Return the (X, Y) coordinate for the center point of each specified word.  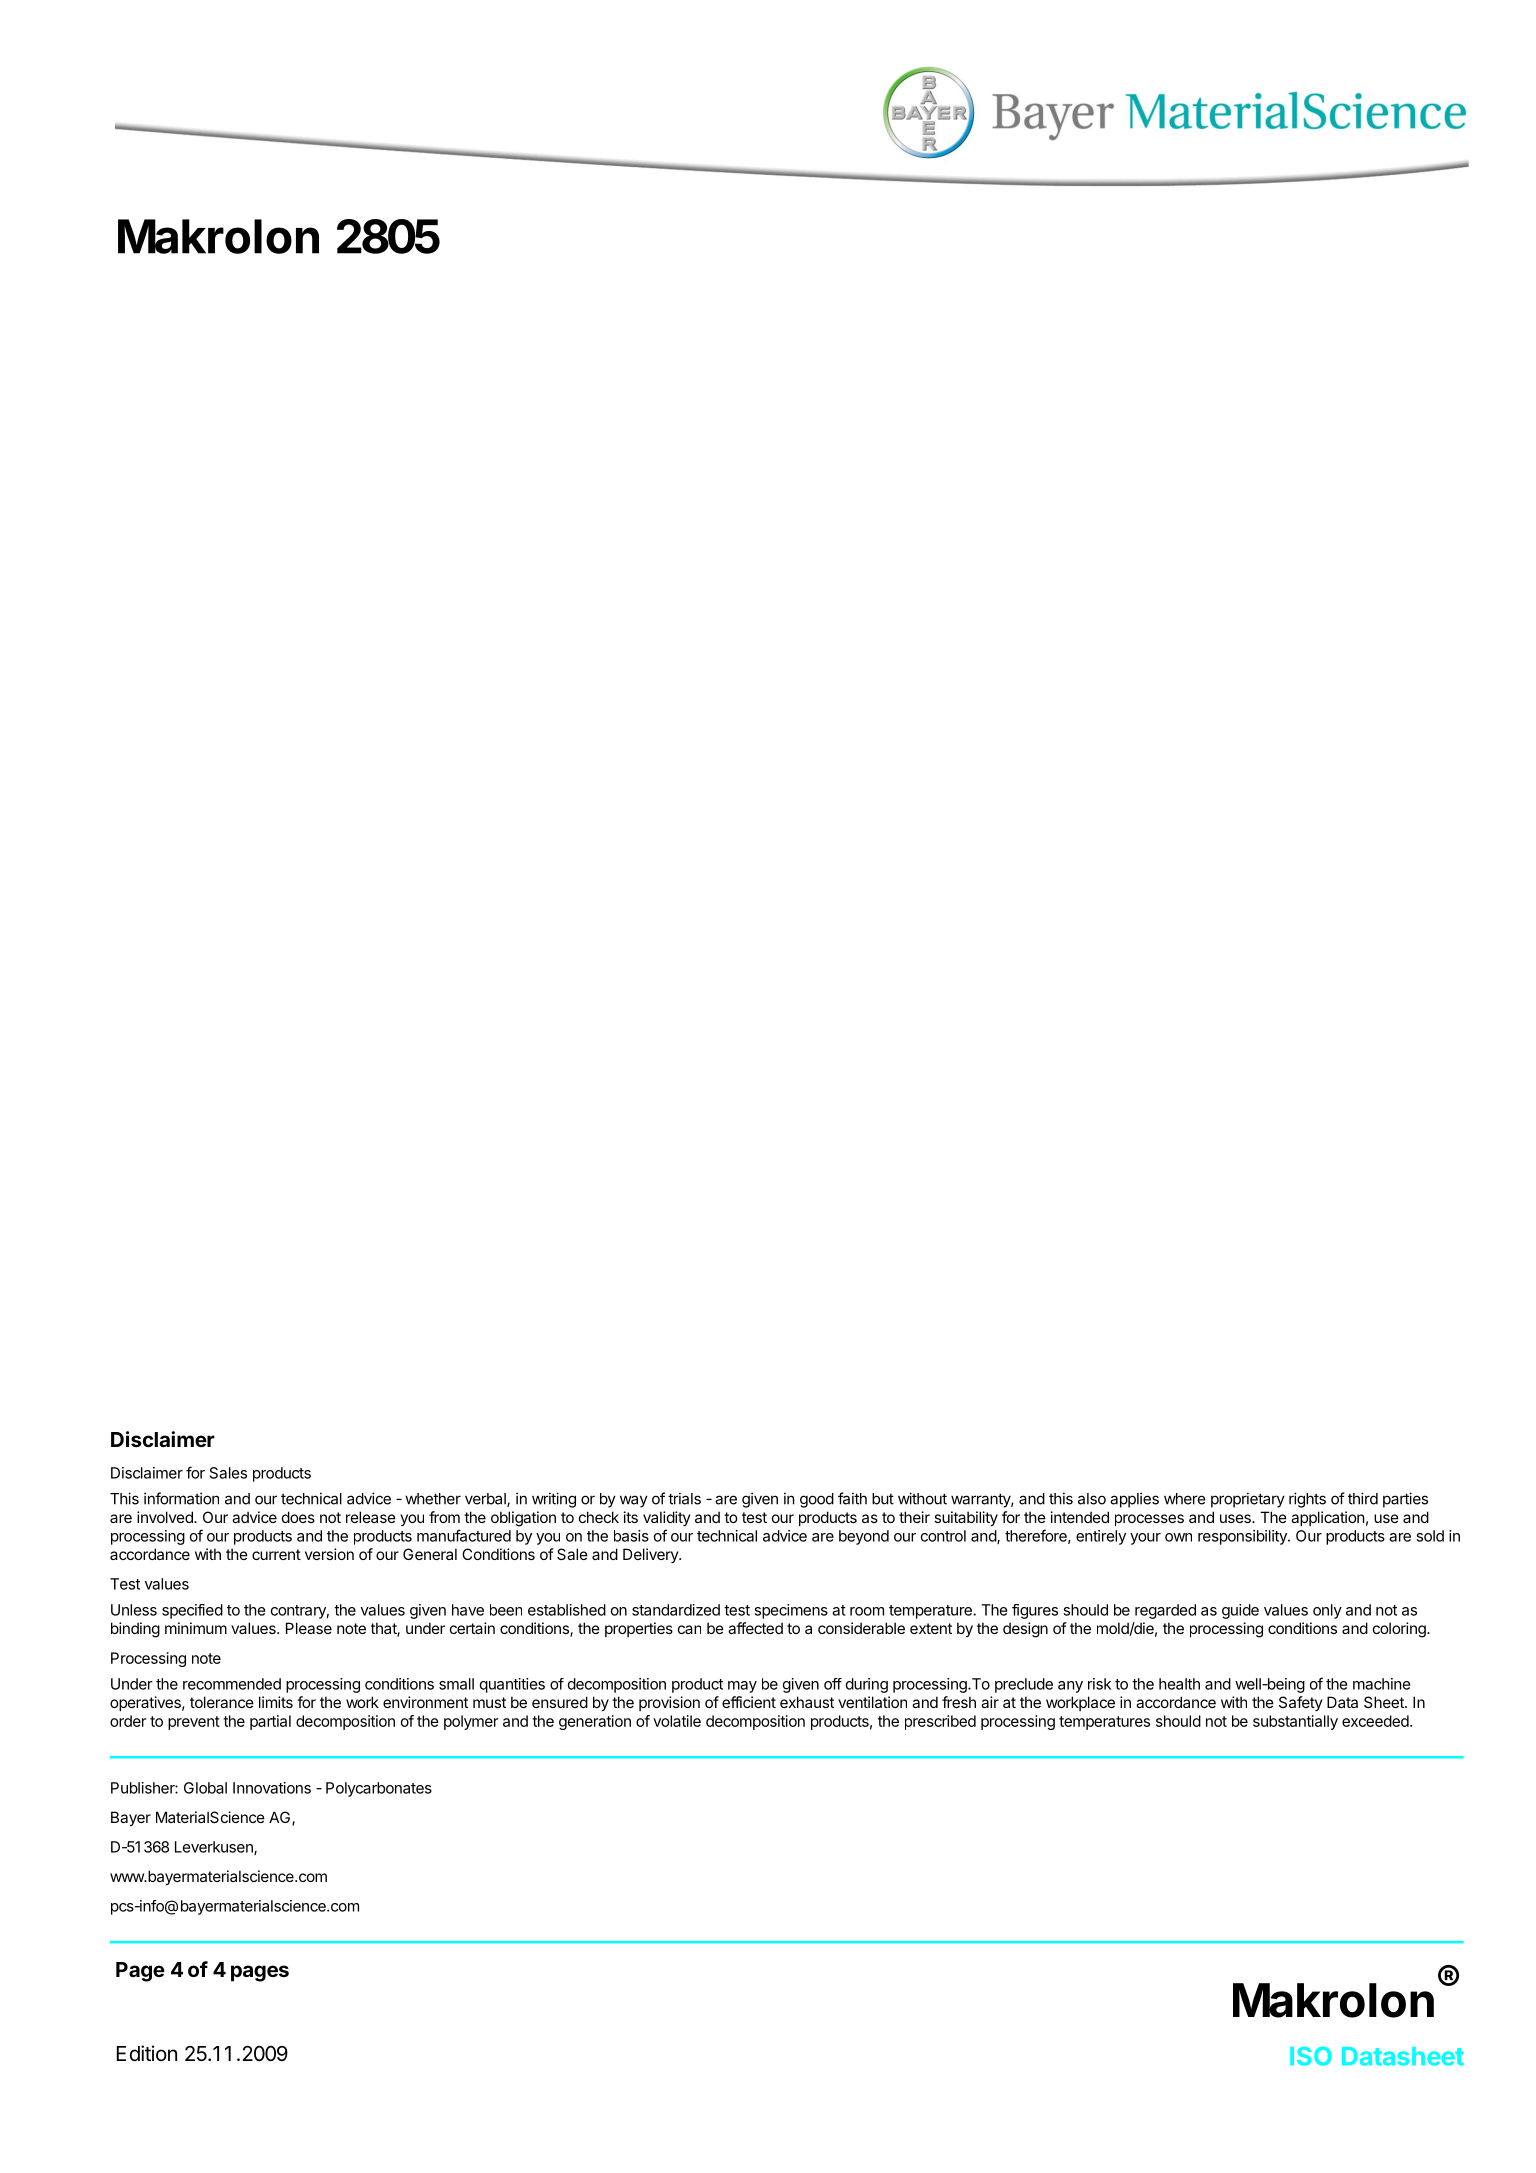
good (817, 1500)
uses (1236, 1518)
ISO (1311, 2056)
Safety (1301, 1703)
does (298, 1517)
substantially (1295, 1722)
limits (276, 1702)
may (742, 1687)
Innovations (272, 1788)
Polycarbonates (379, 1789)
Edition (147, 2053)
